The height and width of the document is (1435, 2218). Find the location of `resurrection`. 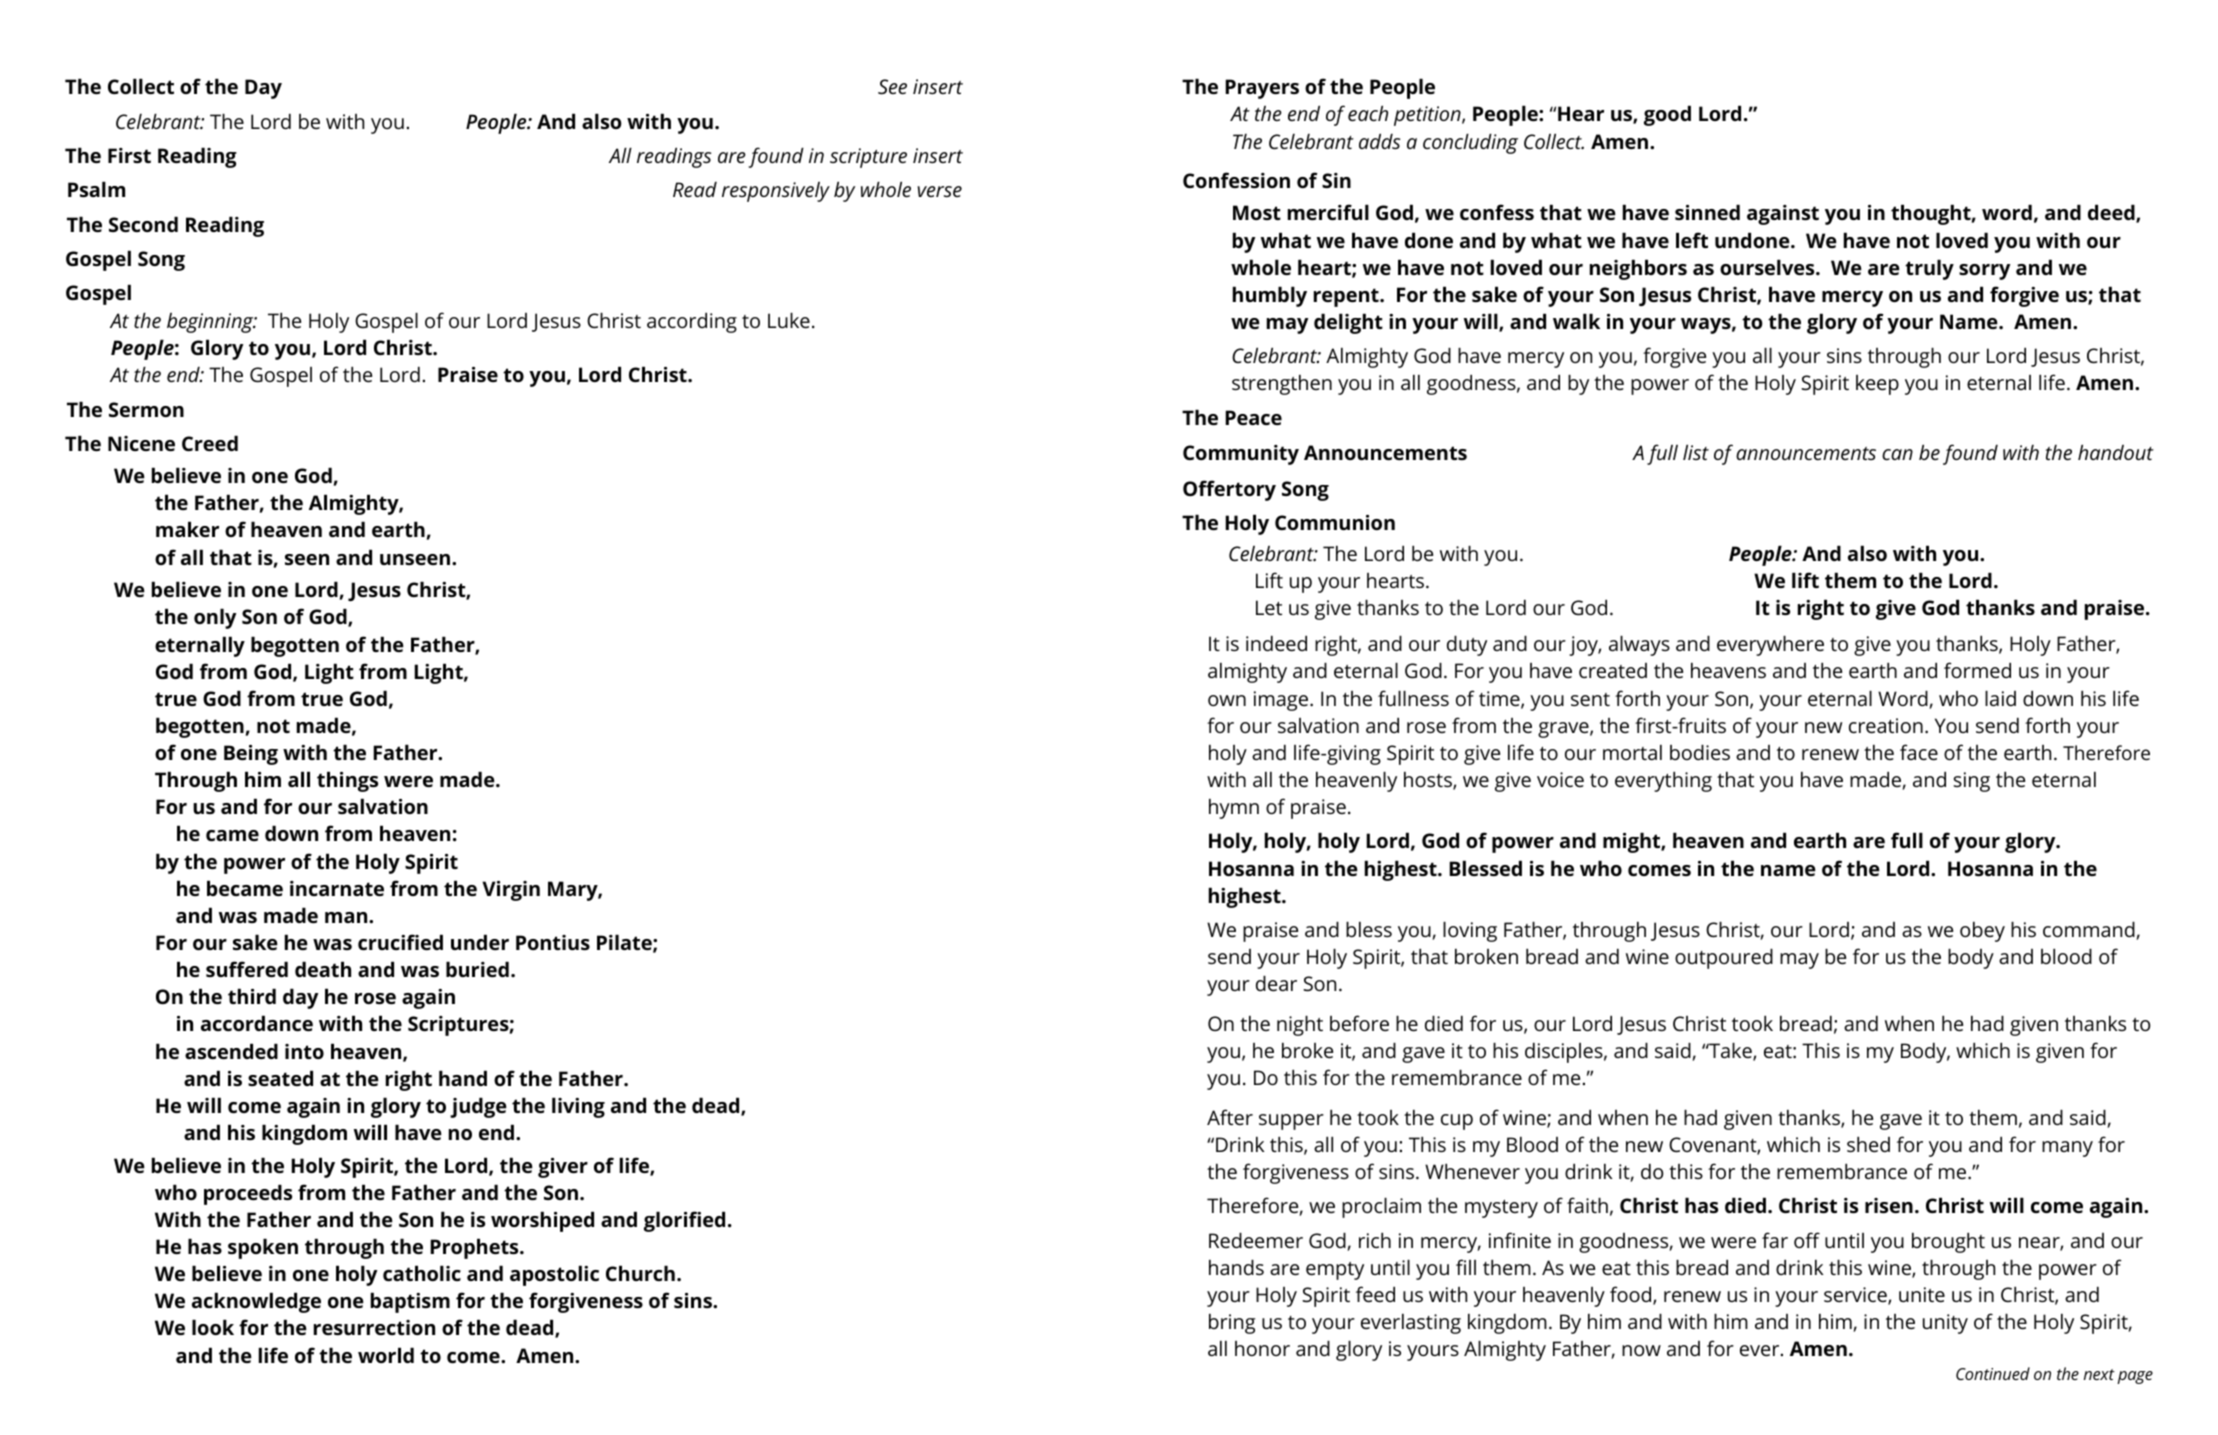

resurrection is located at coordinates (374, 1328).
